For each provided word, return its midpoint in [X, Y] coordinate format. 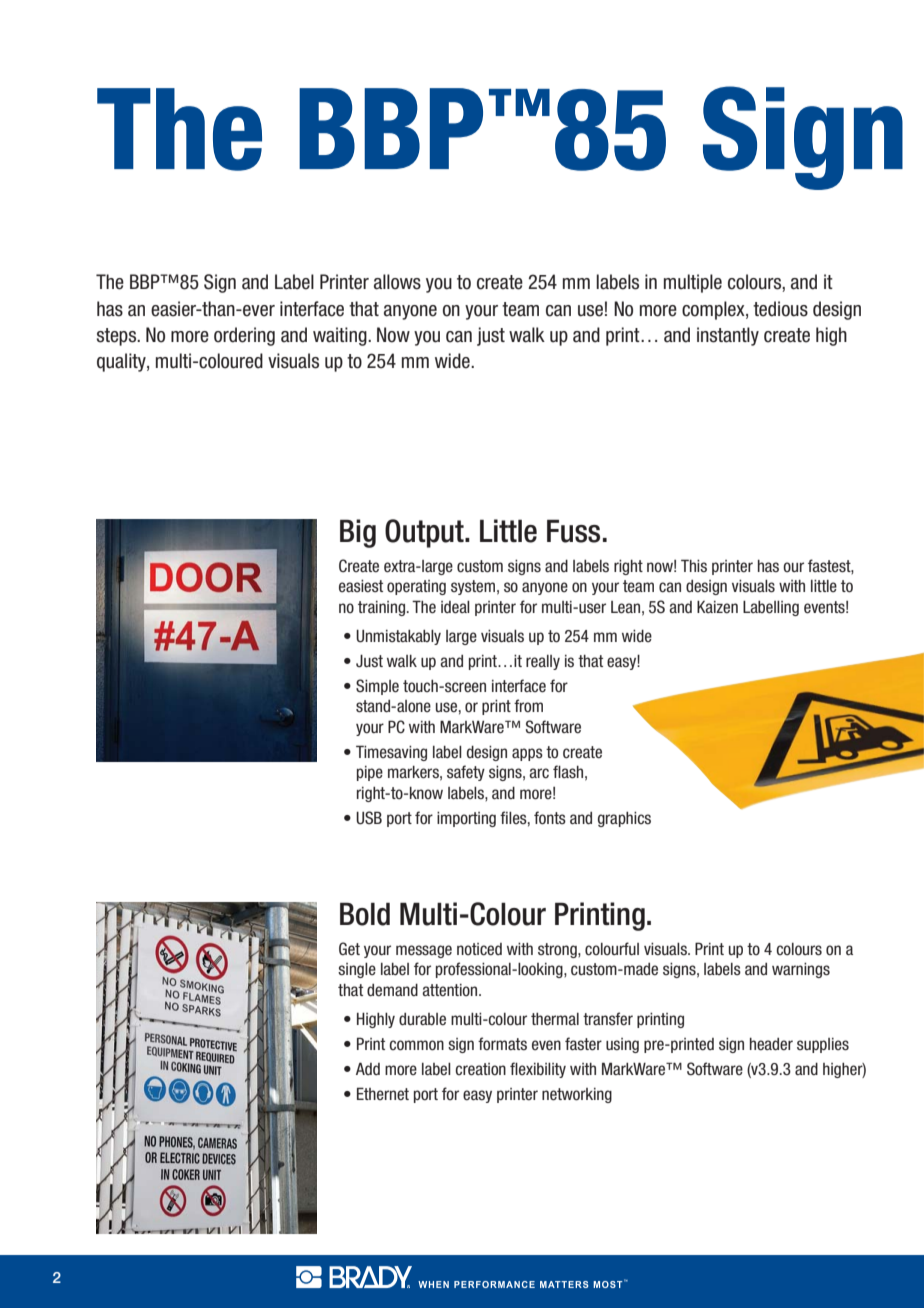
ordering [244, 336]
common [416, 1045]
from [528, 706]
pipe [370, 773]
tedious [780, 309]
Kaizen [717, 607]
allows [397, 282]
